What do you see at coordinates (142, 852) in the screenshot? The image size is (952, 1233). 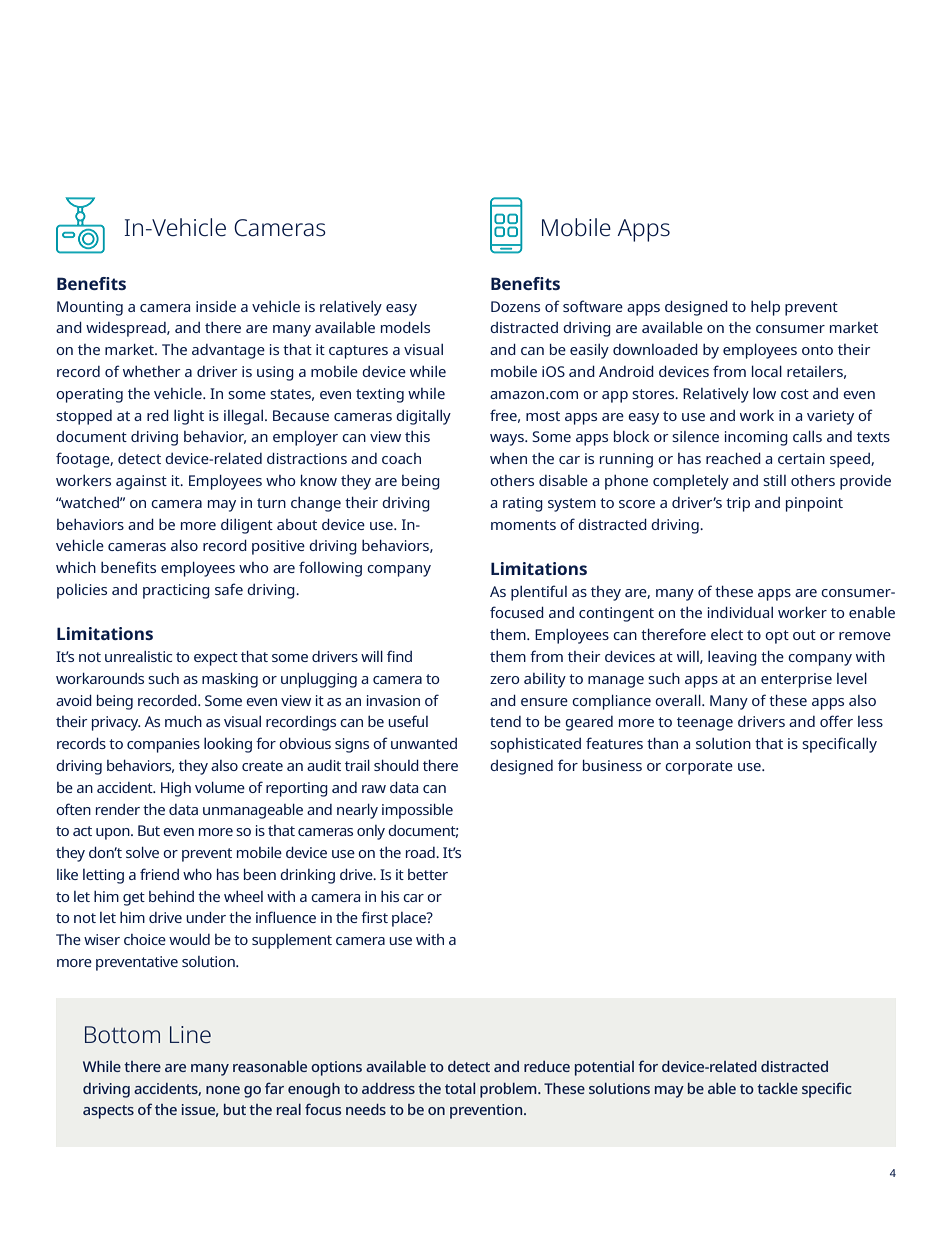 I see `solve` at bounding box center [142, 852].
